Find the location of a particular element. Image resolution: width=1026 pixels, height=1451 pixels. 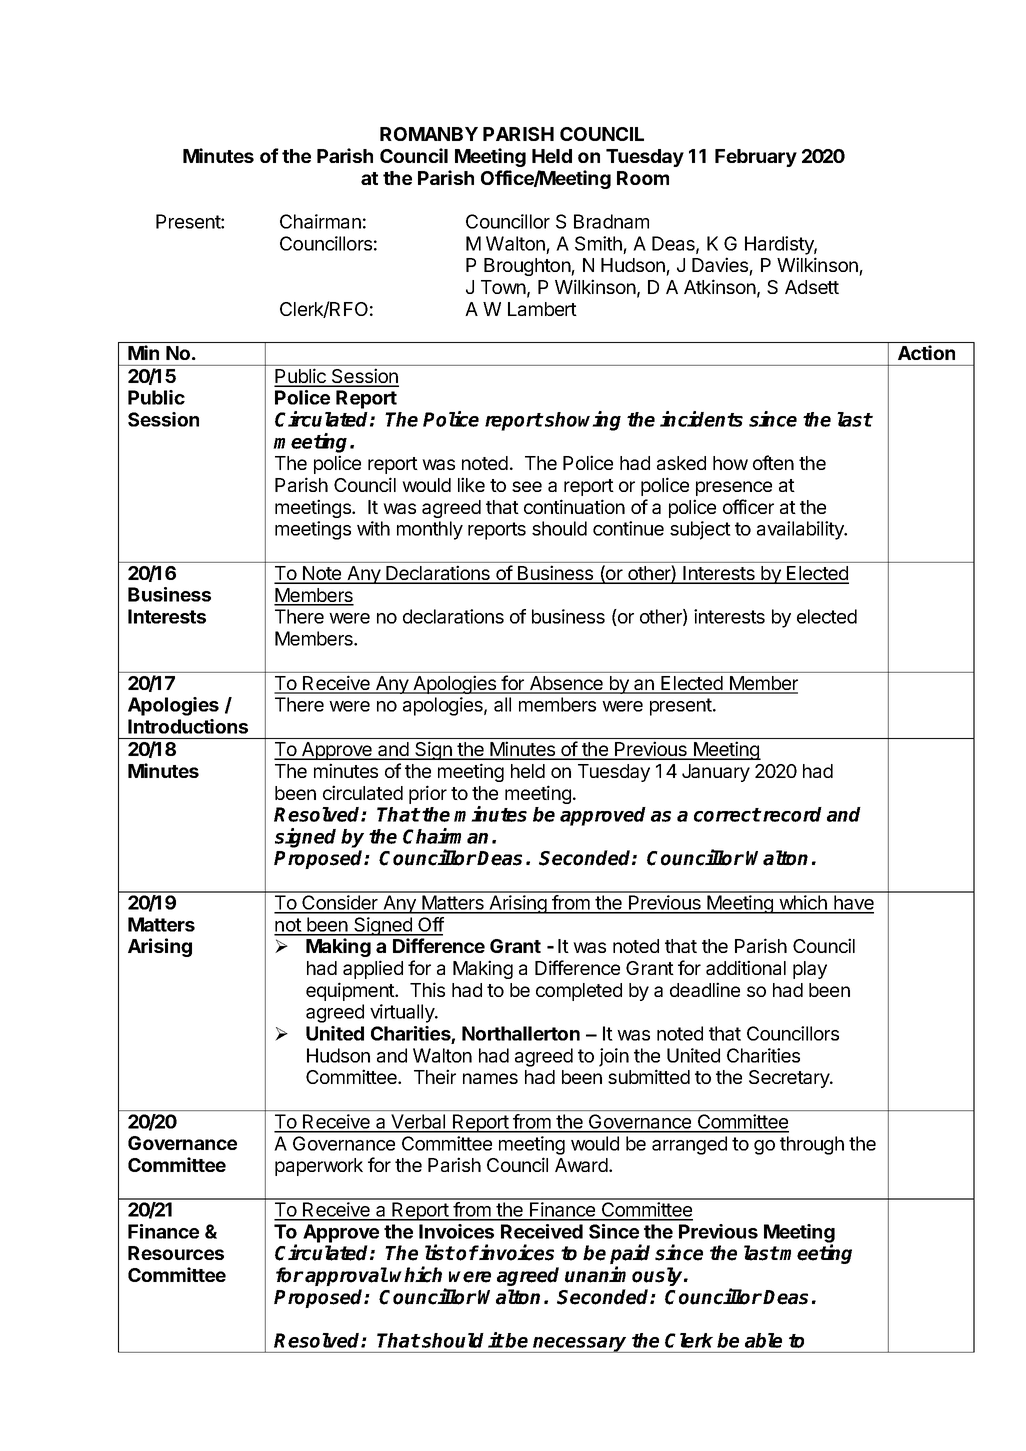

with is located at coordinates (373, 528).
